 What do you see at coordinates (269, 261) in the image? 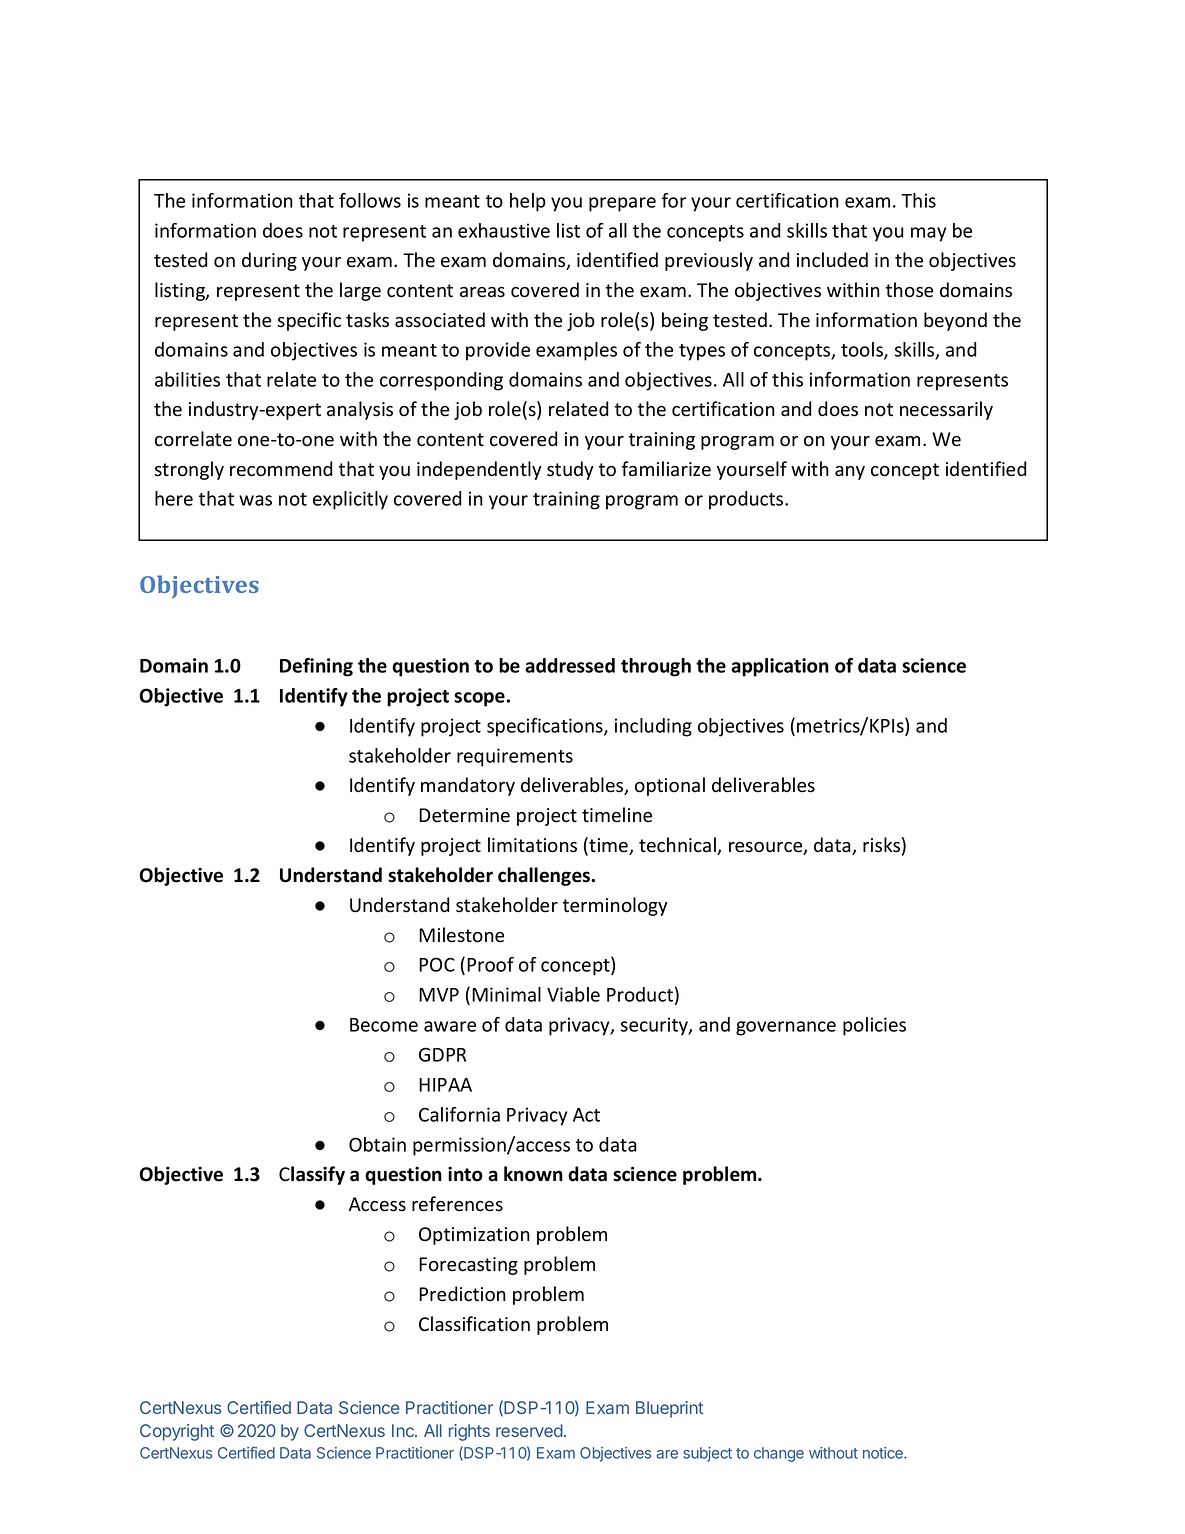
I see `during` at bounding box center [269, 261].
